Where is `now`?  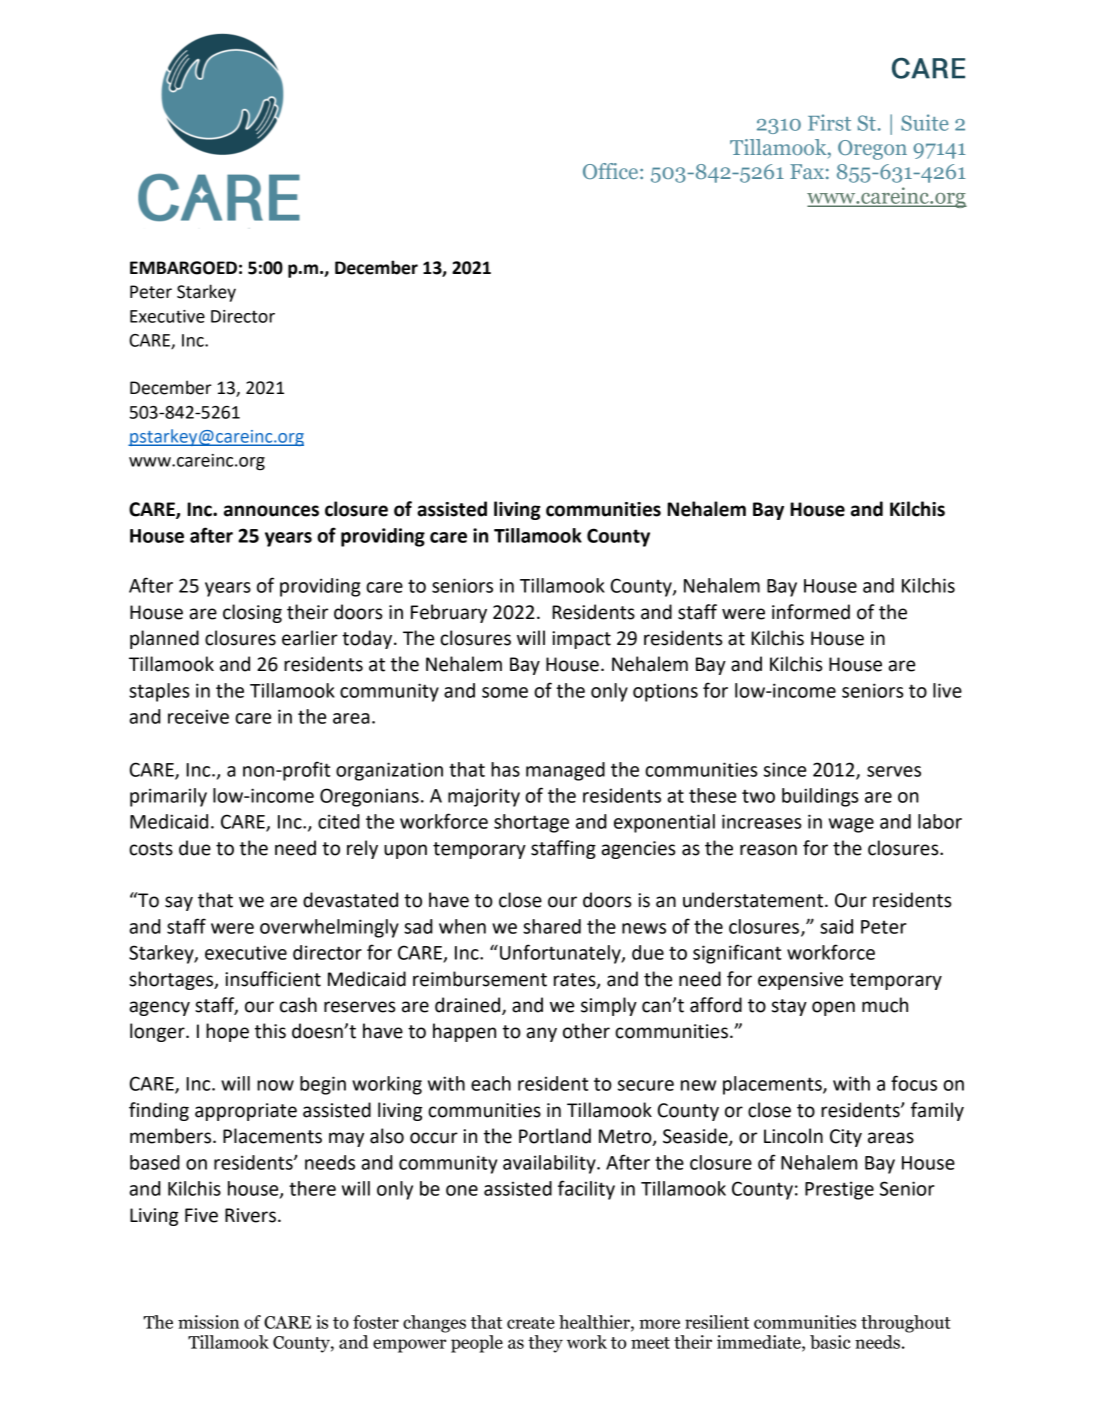 now is located at coordinates (275, 1085).
